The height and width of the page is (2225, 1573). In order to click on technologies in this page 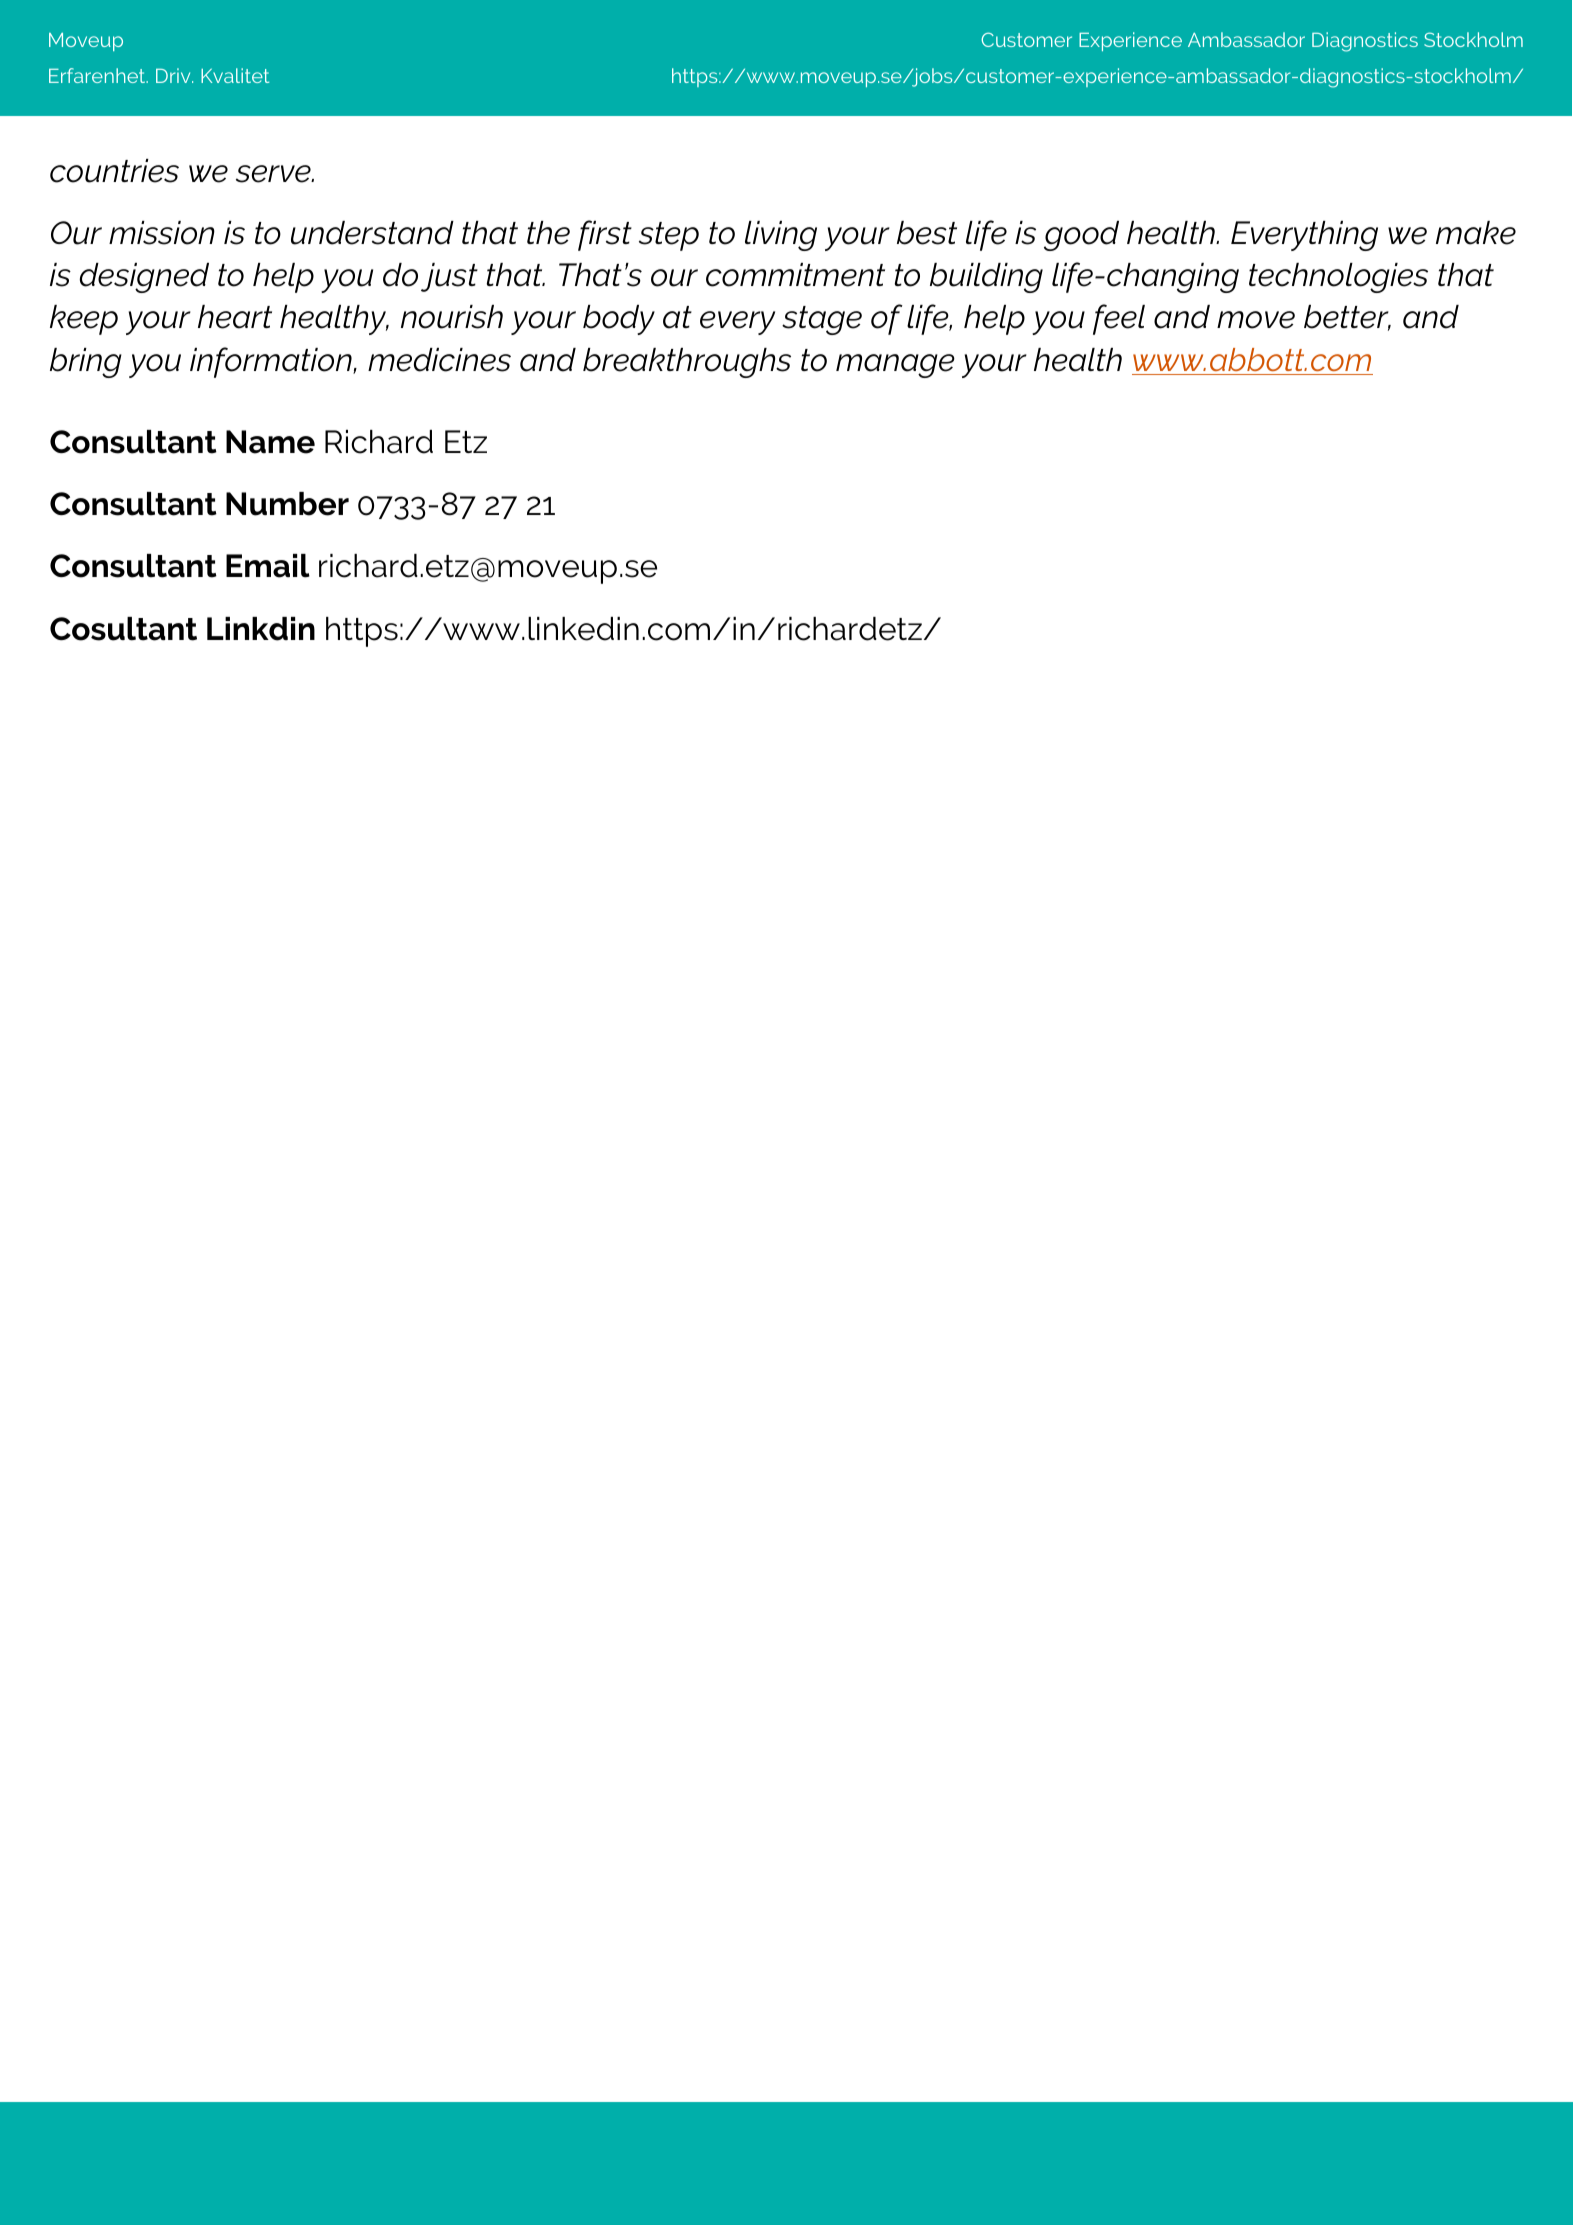, I will do `click(1338, 278)`.
